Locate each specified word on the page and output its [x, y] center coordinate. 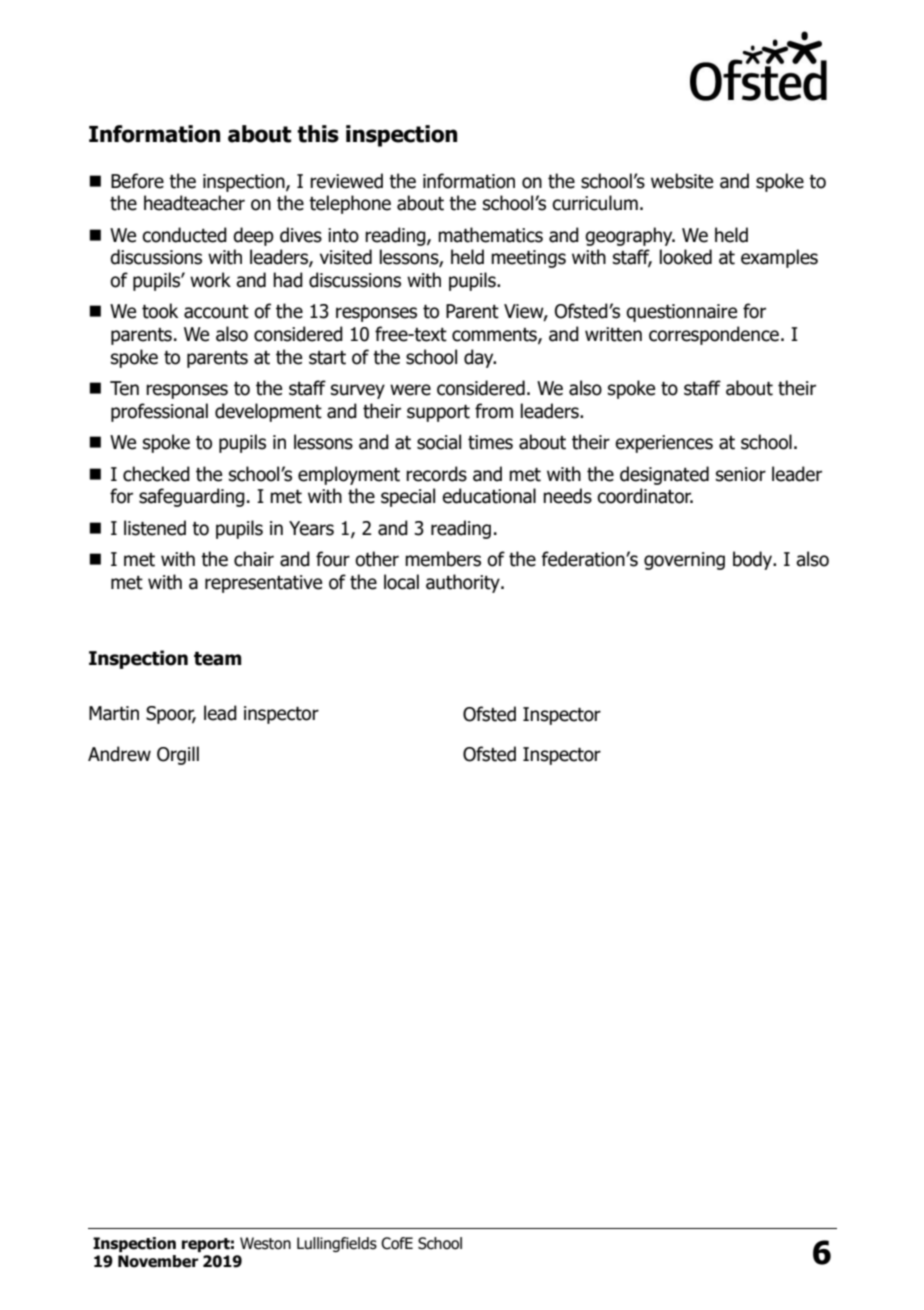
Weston [265, 1243]
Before [137, 181]
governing [684, 561]
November [158, 1261]
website [682, 181]
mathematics [490, 235]
